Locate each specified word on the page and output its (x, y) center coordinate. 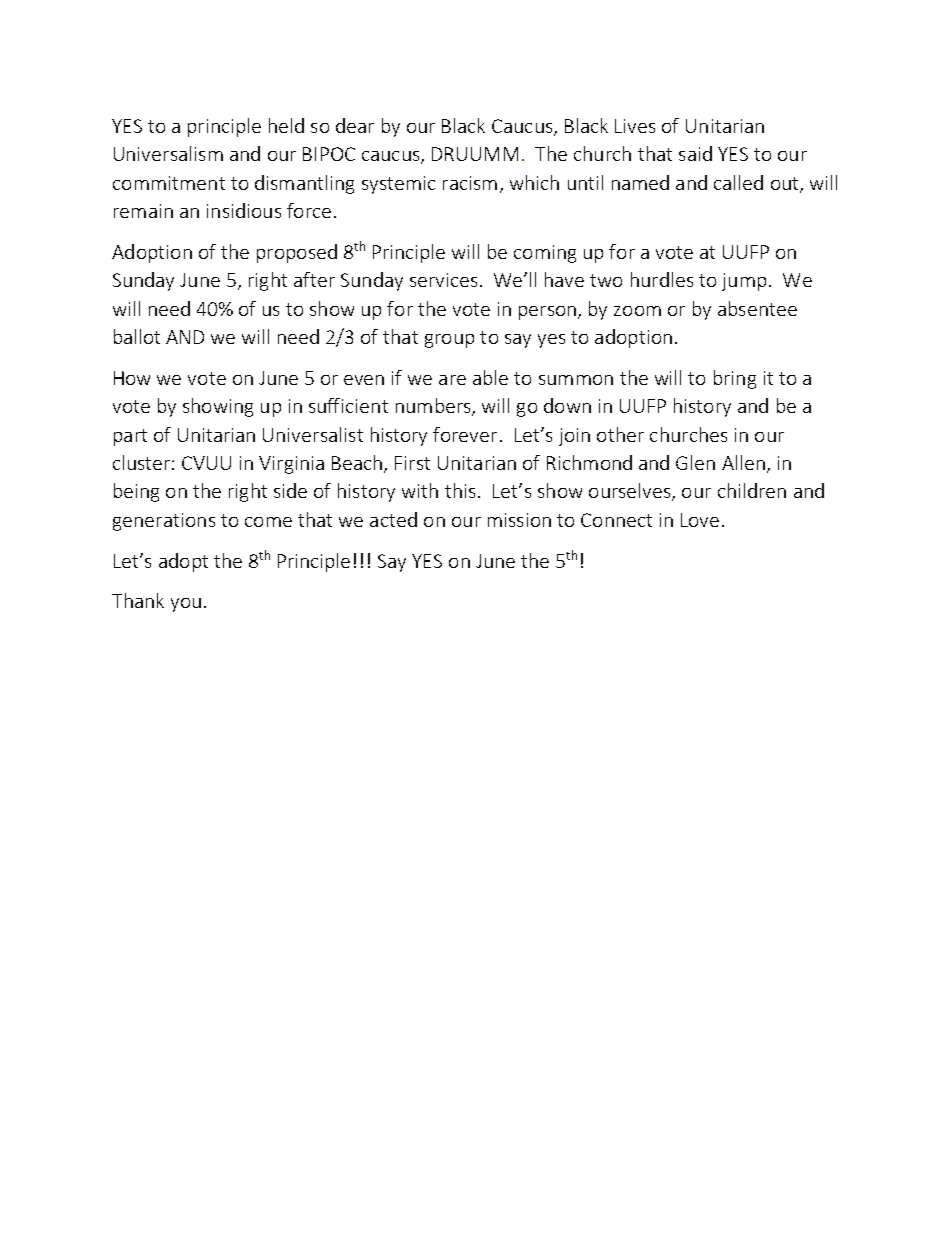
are (452, 380)
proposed (297, 253)
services (443, 280)
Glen (695, 462)
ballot (137, 336)
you (186, 605)
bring (735, 379)
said (695, 153)
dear (355, 125)
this (460, 490)
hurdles (662, 279)
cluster (143, 462)
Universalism (168, 153)
